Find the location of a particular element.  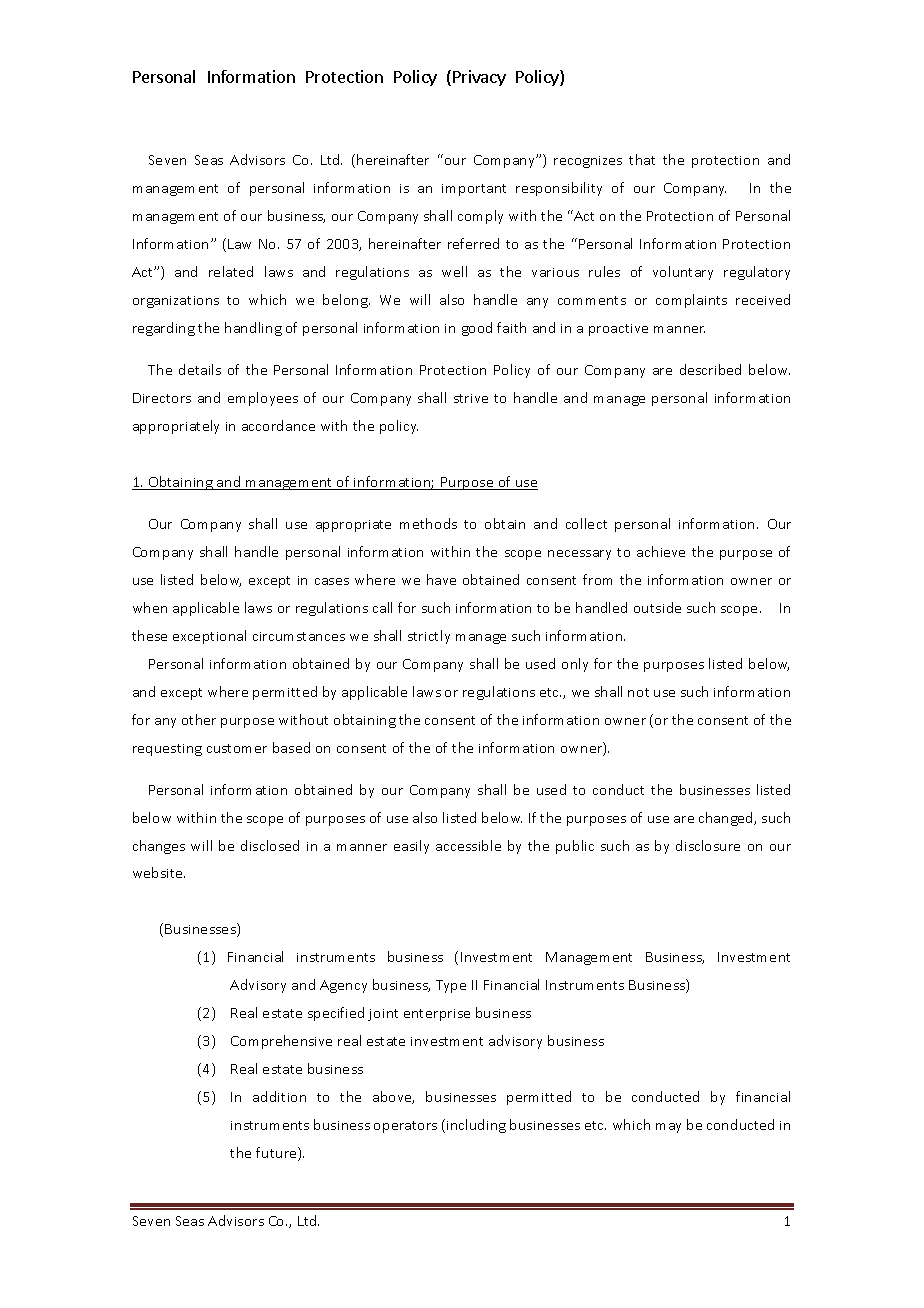

described is located at coordinates (710, 369).
